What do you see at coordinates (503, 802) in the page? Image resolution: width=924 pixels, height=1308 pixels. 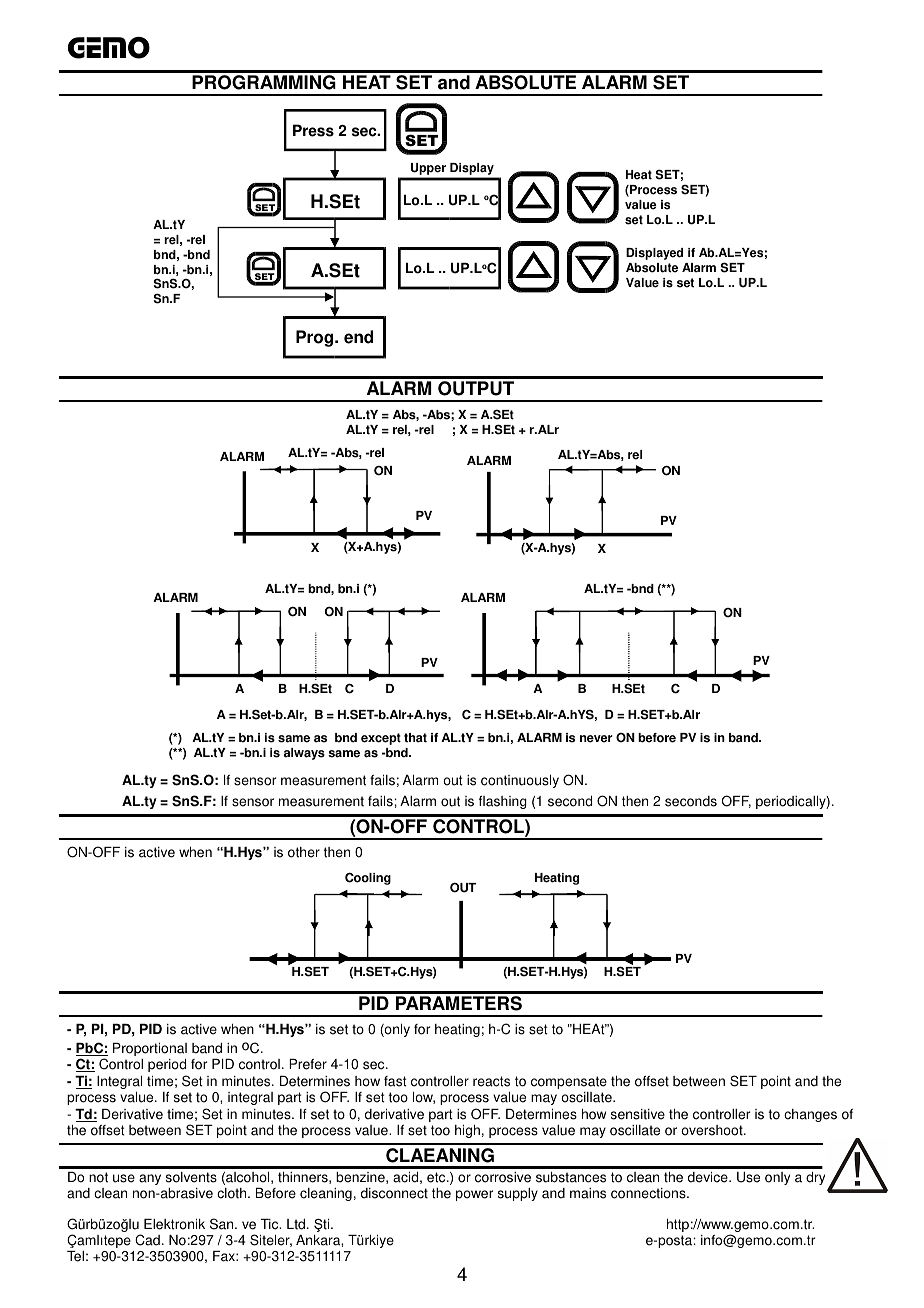 I see `flashing` at bounding box center [503, 802].
